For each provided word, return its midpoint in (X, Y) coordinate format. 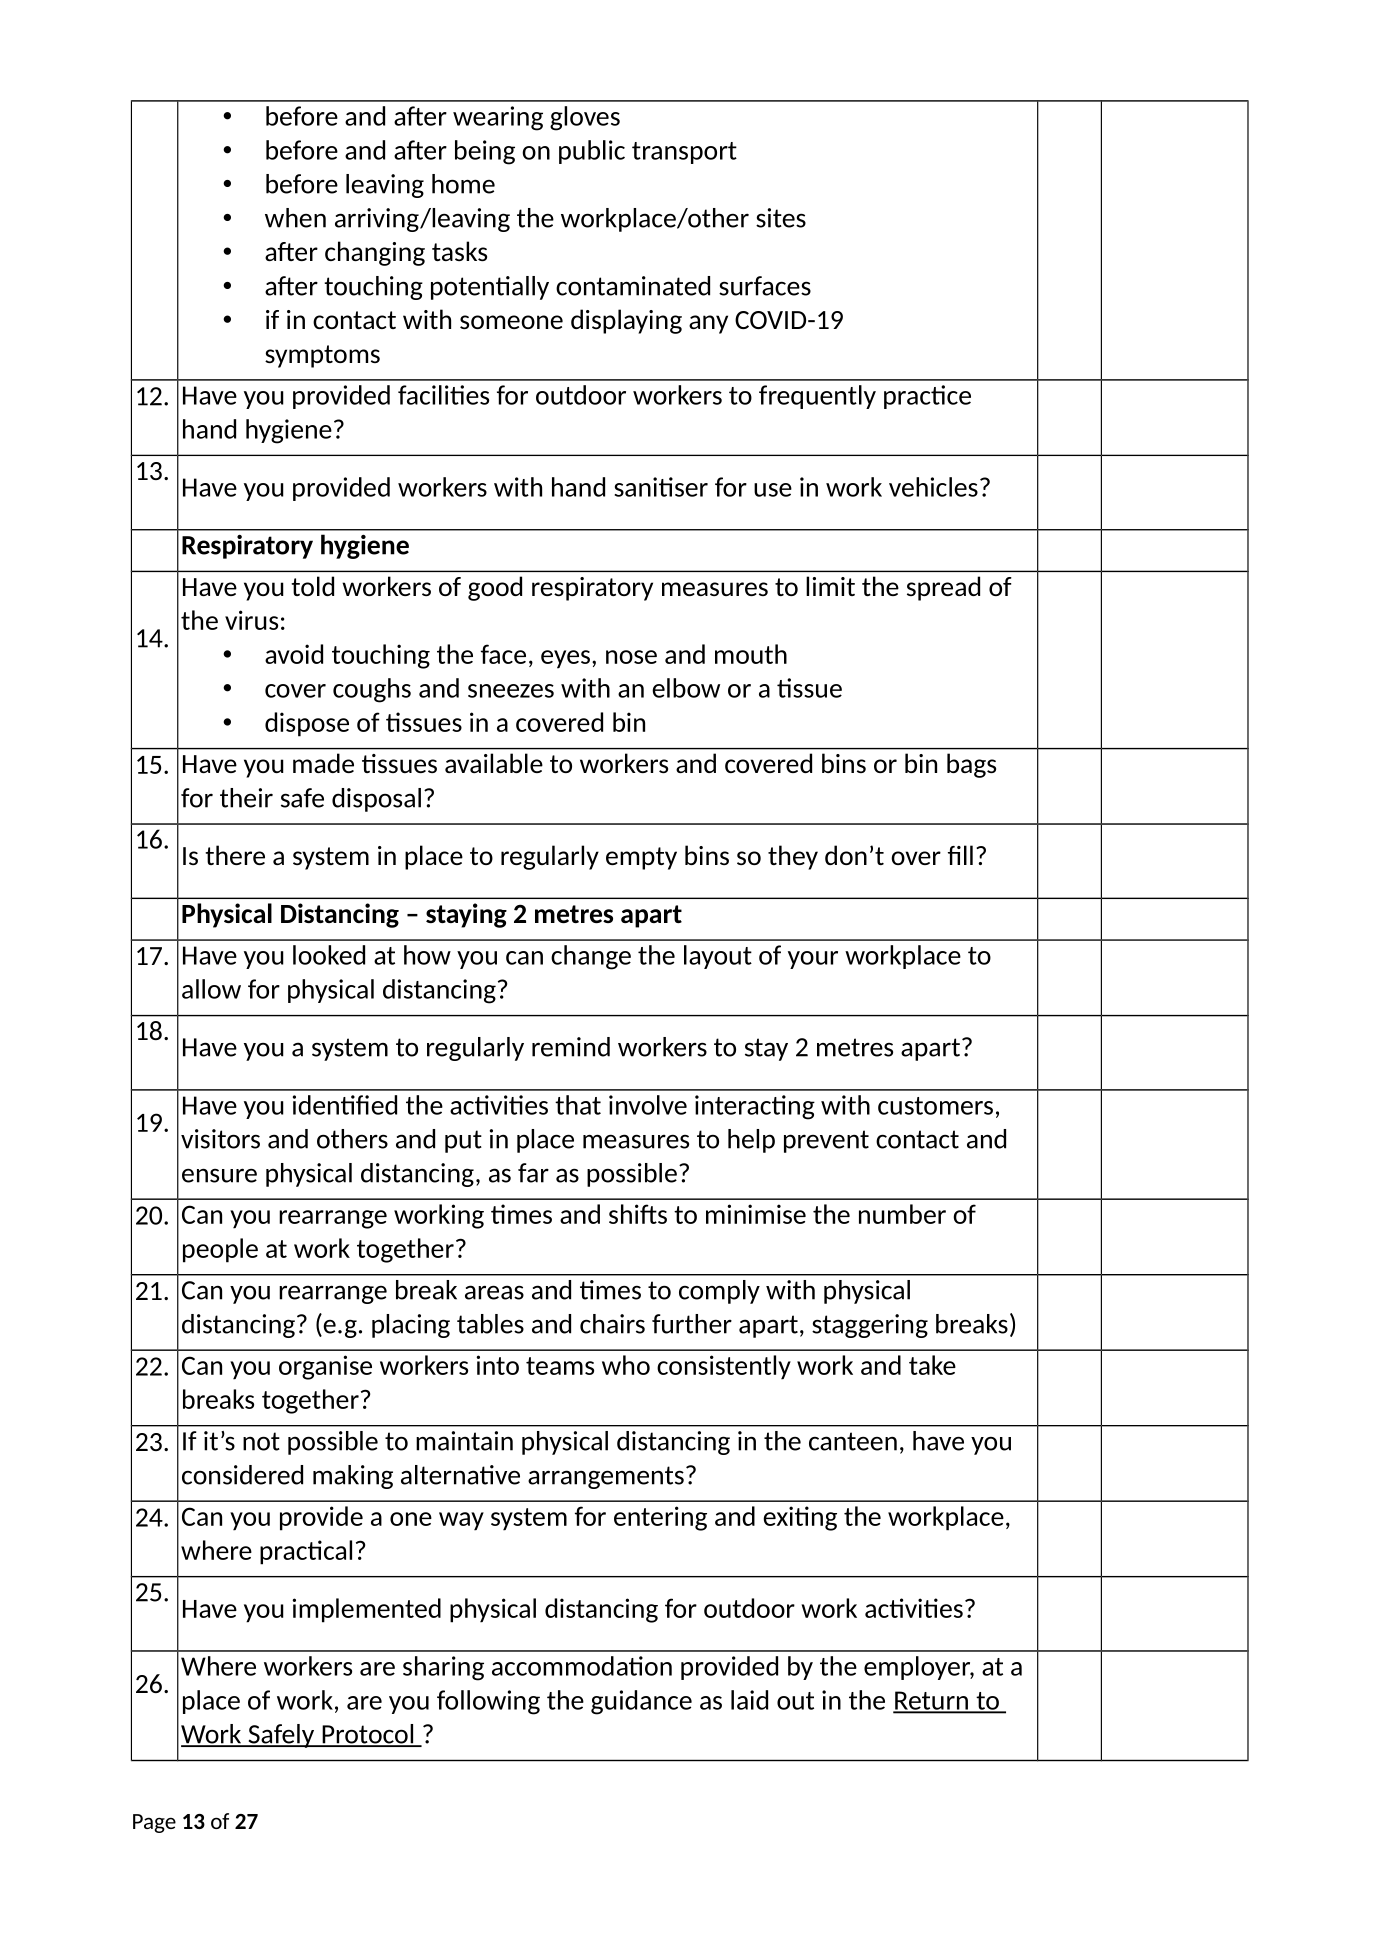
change (591, 957)
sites (781, 218)
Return (931, 1701)
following (488, 1702)
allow (211, 989)
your (813, 960)
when (295, 218)
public (592, 152)
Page (154, 1823)
